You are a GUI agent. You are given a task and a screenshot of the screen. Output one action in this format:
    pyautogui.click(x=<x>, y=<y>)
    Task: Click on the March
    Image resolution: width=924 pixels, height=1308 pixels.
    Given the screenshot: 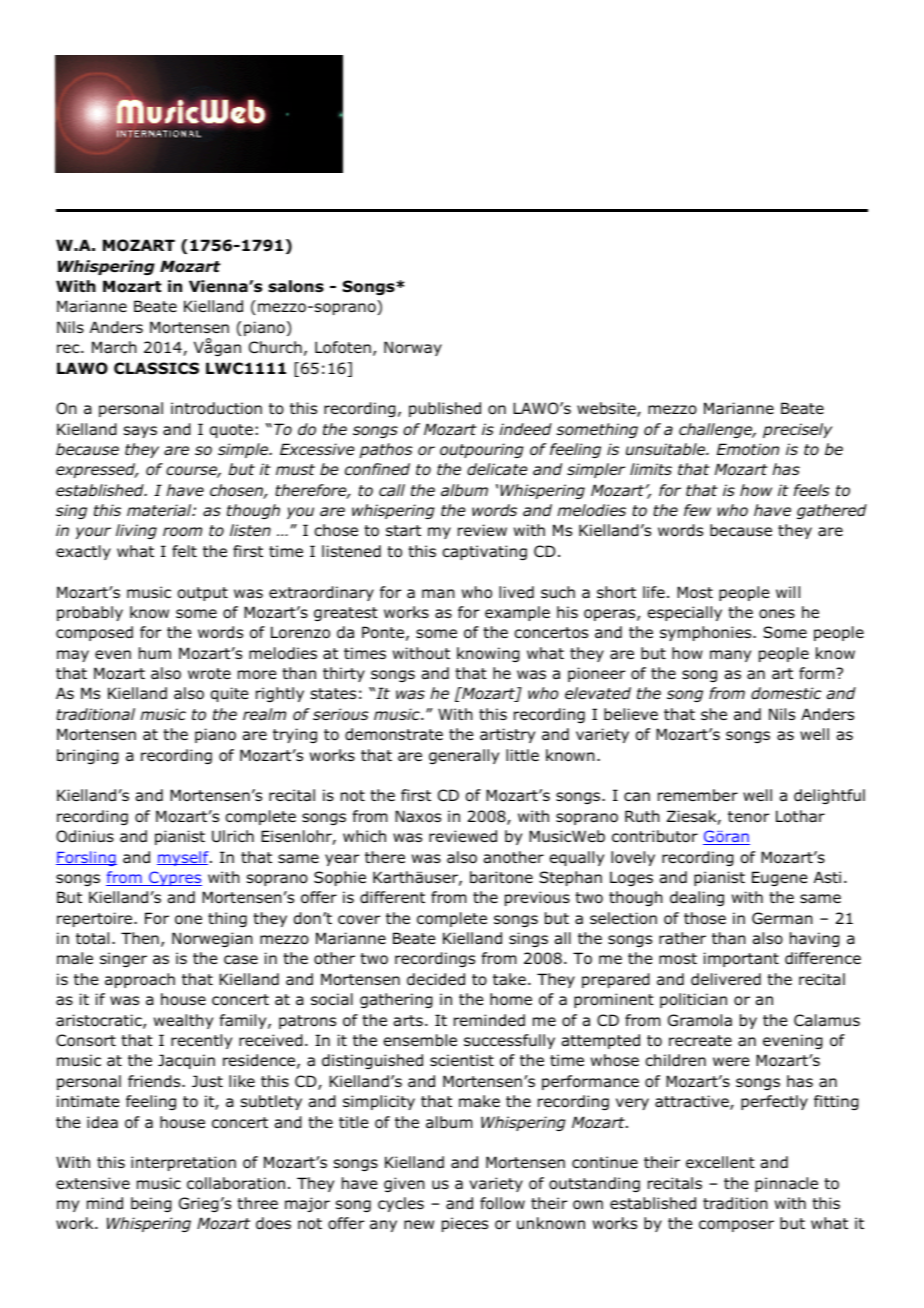 What is the action you would take?
    pyautogui.click(x=114, y=347)
